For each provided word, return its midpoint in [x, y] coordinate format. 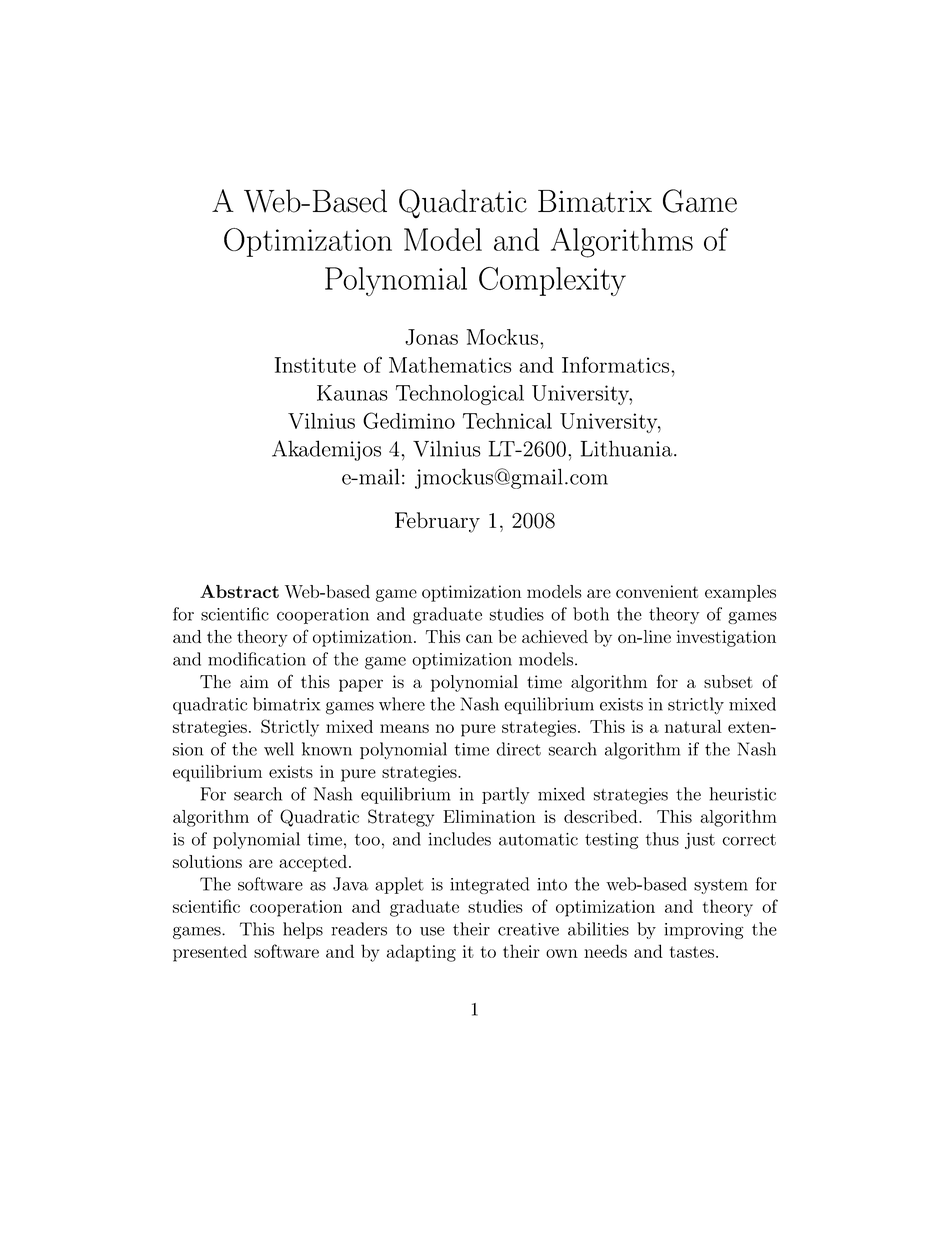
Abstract [239, 591]
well [279, 749]
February [437, 522]
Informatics [617, 364]
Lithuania [628, 448]
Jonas [431, 337]
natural [693, 726]
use [432, 931]
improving [704, 931]
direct [519, 749]
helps [303, 930]
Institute [315, 365]
